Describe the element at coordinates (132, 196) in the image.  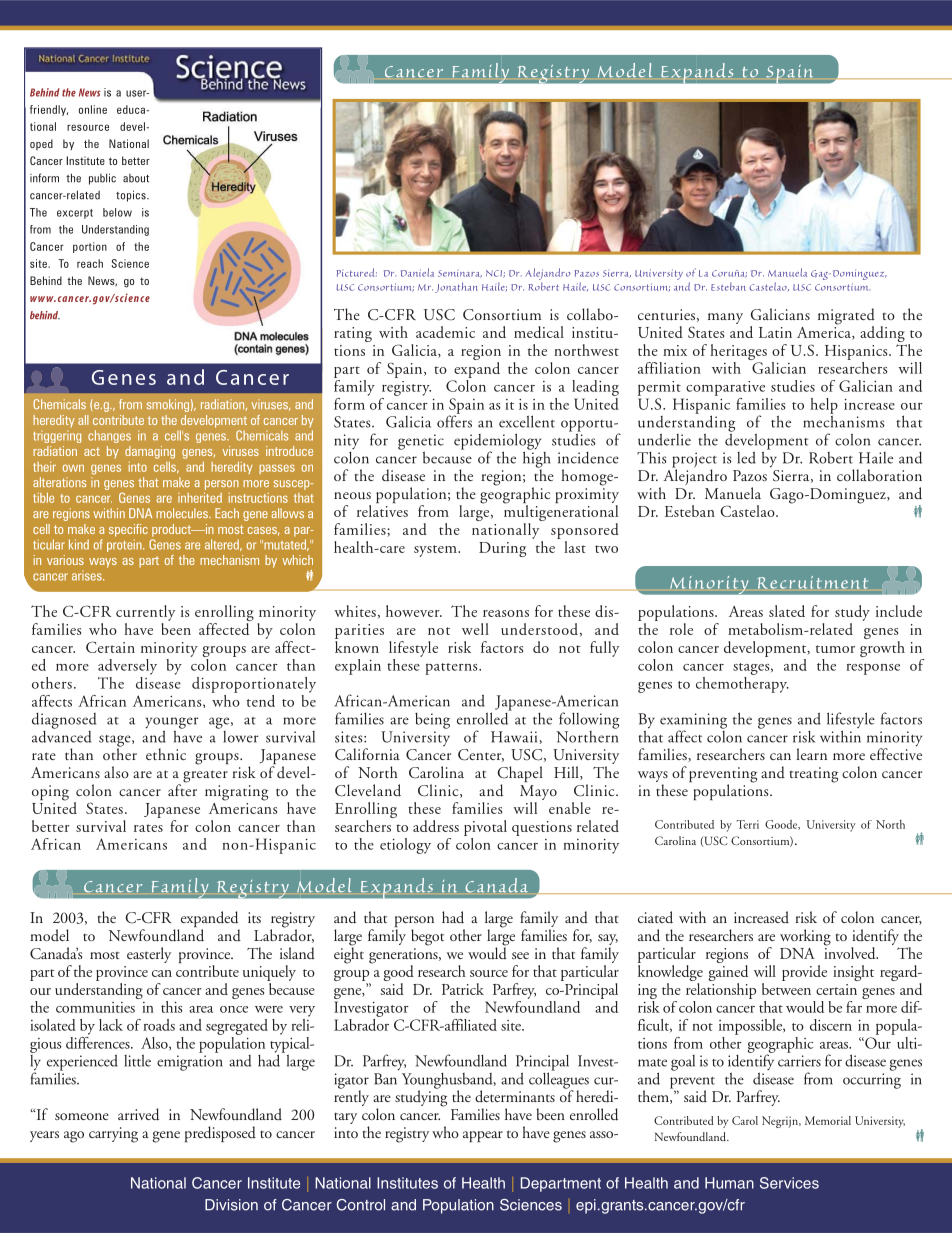
I see `topics` at that location.
